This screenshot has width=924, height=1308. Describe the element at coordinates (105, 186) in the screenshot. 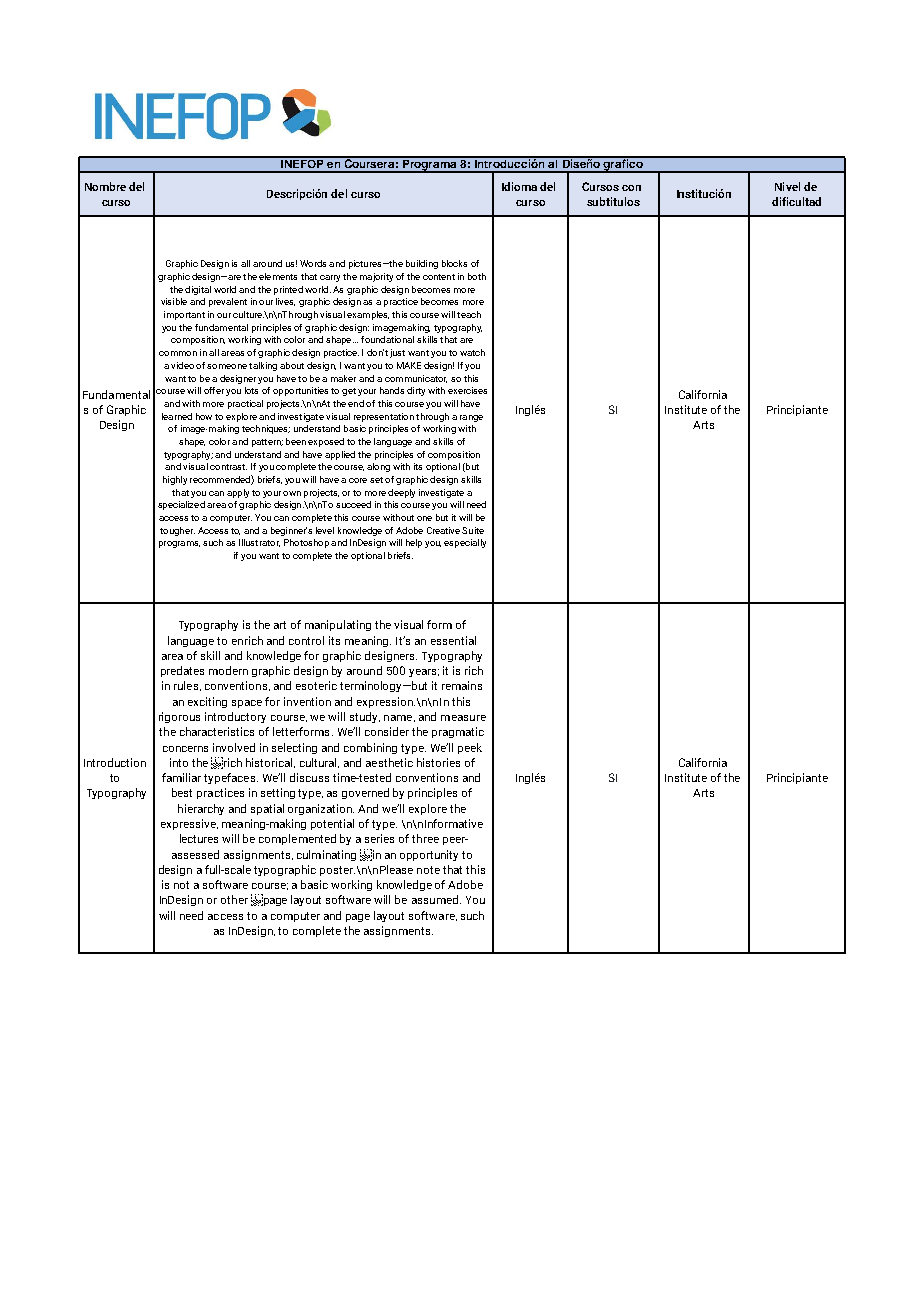

I see `Nombre` at that location.
